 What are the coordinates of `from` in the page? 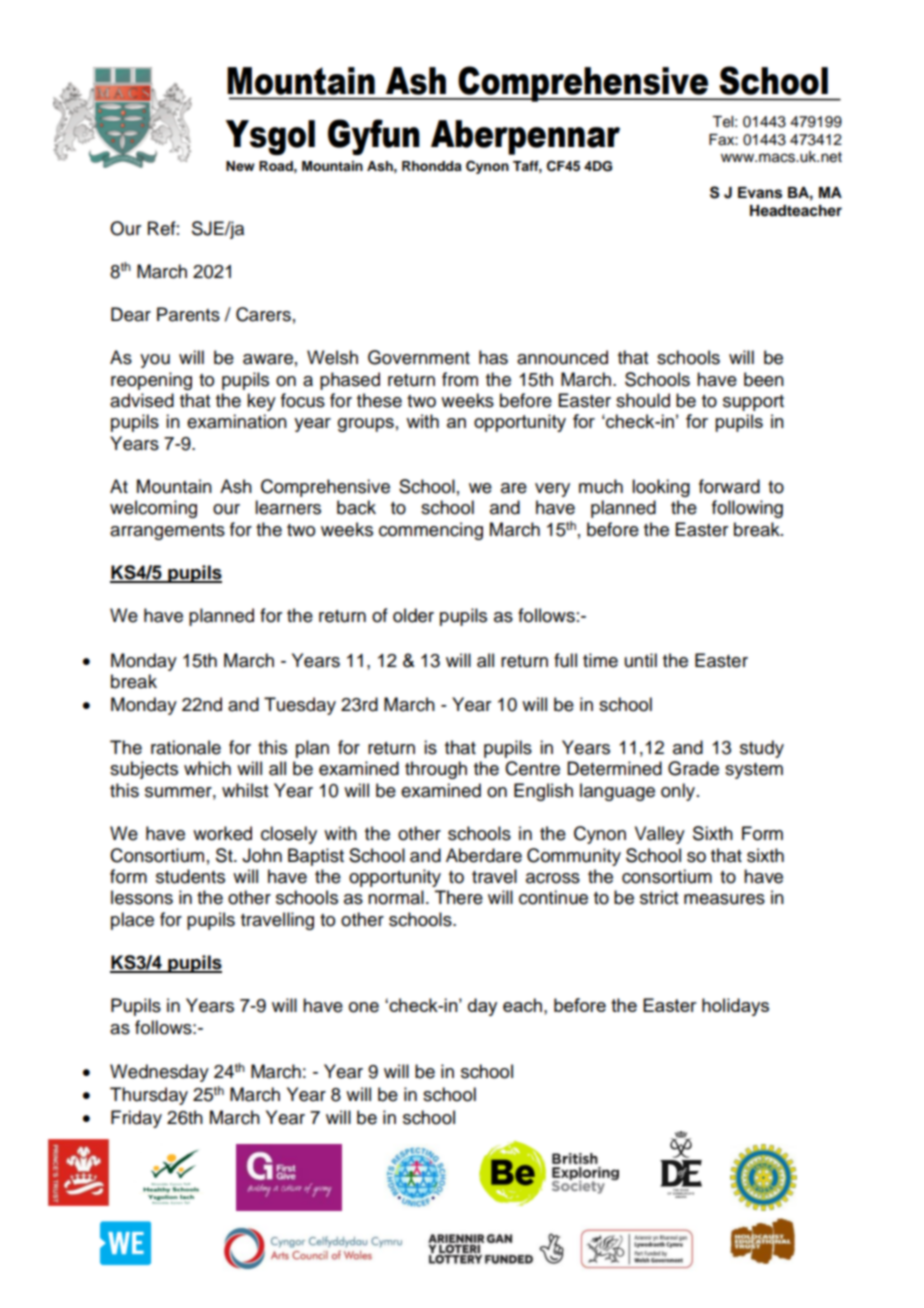 It's located at (460, 379).
